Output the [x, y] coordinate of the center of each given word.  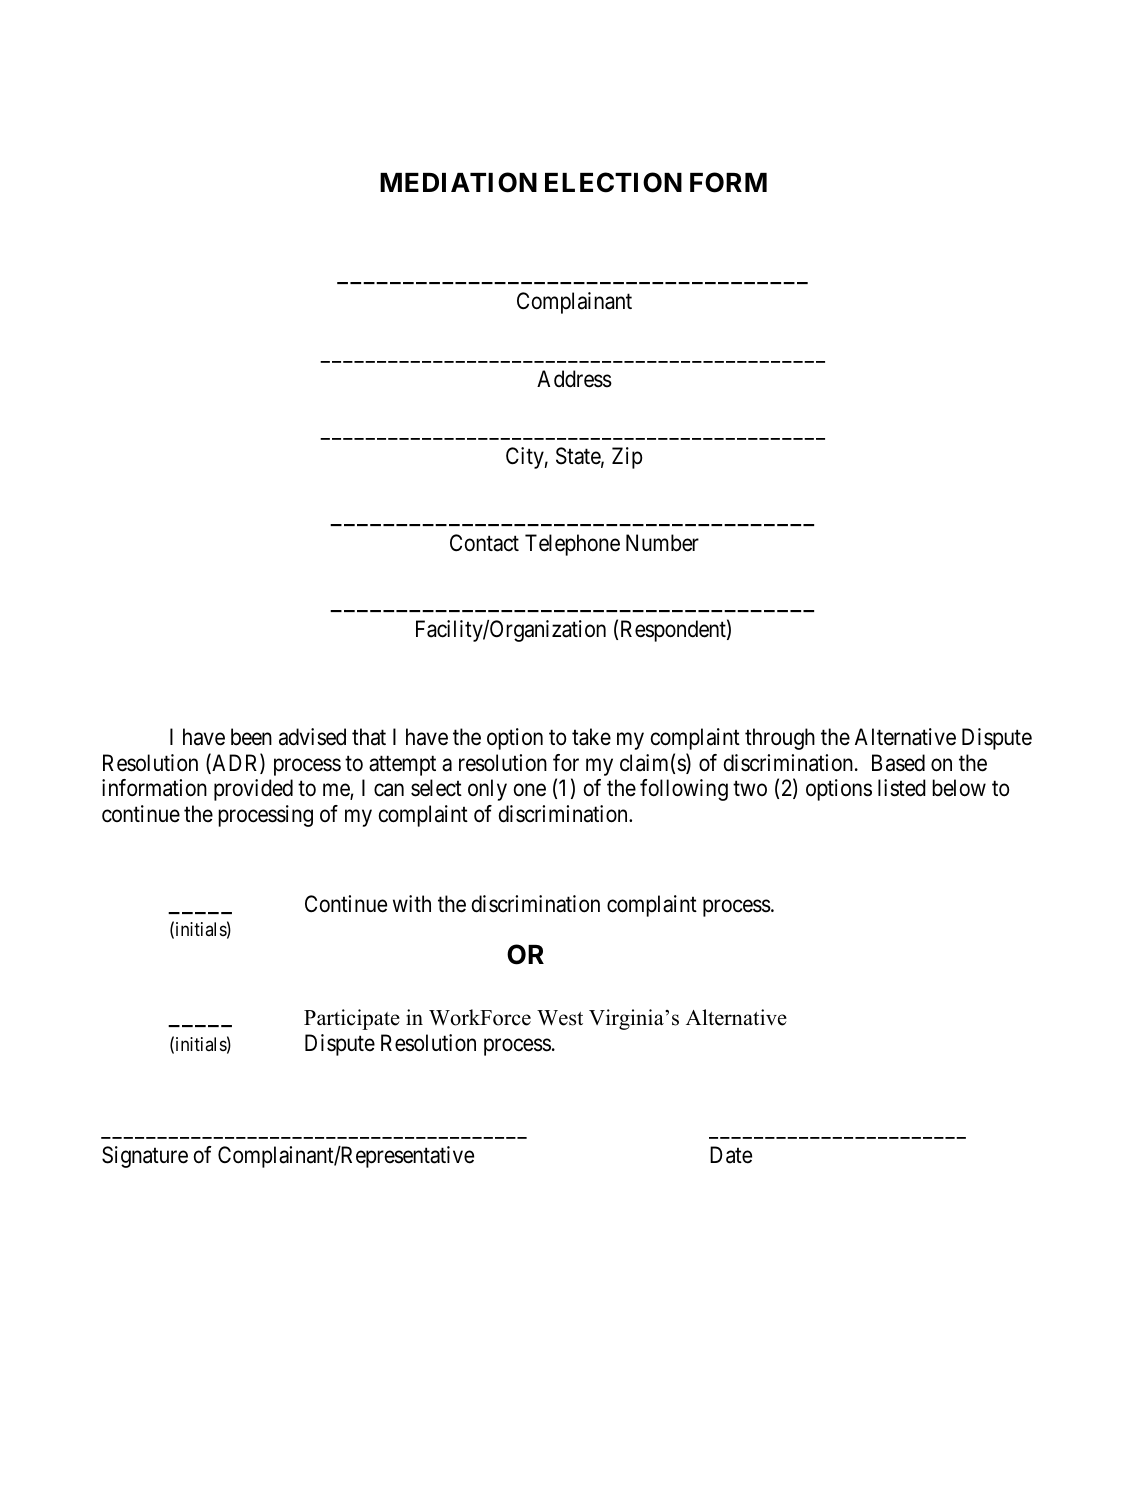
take [591, 737]
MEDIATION [458, 182]
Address [574, 379]
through [780, 739]
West [560, 1018]
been [251, 737]
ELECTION [613, 182]
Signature [145, 1157]
